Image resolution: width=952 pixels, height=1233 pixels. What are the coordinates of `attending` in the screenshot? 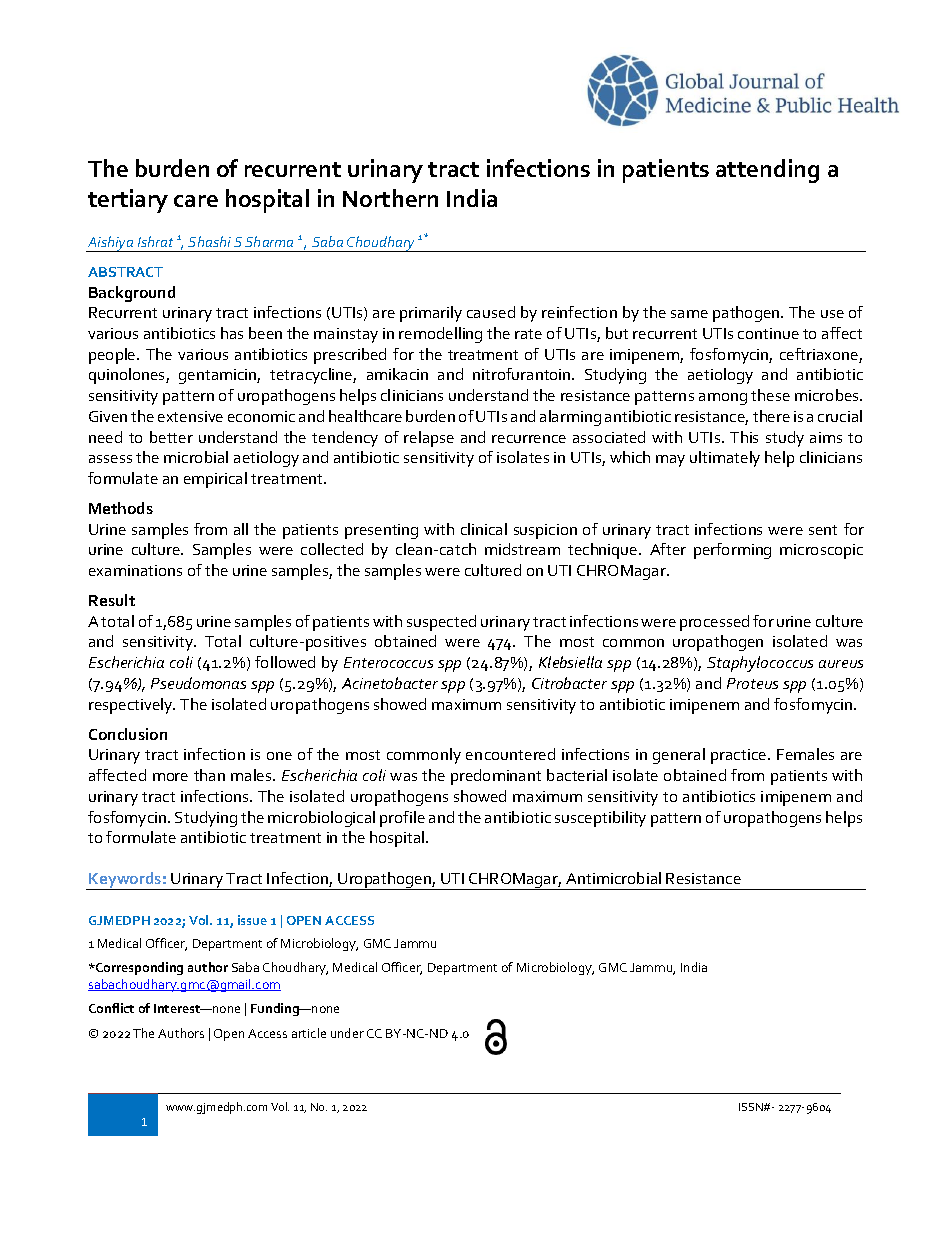 It's located at (767, 171).
